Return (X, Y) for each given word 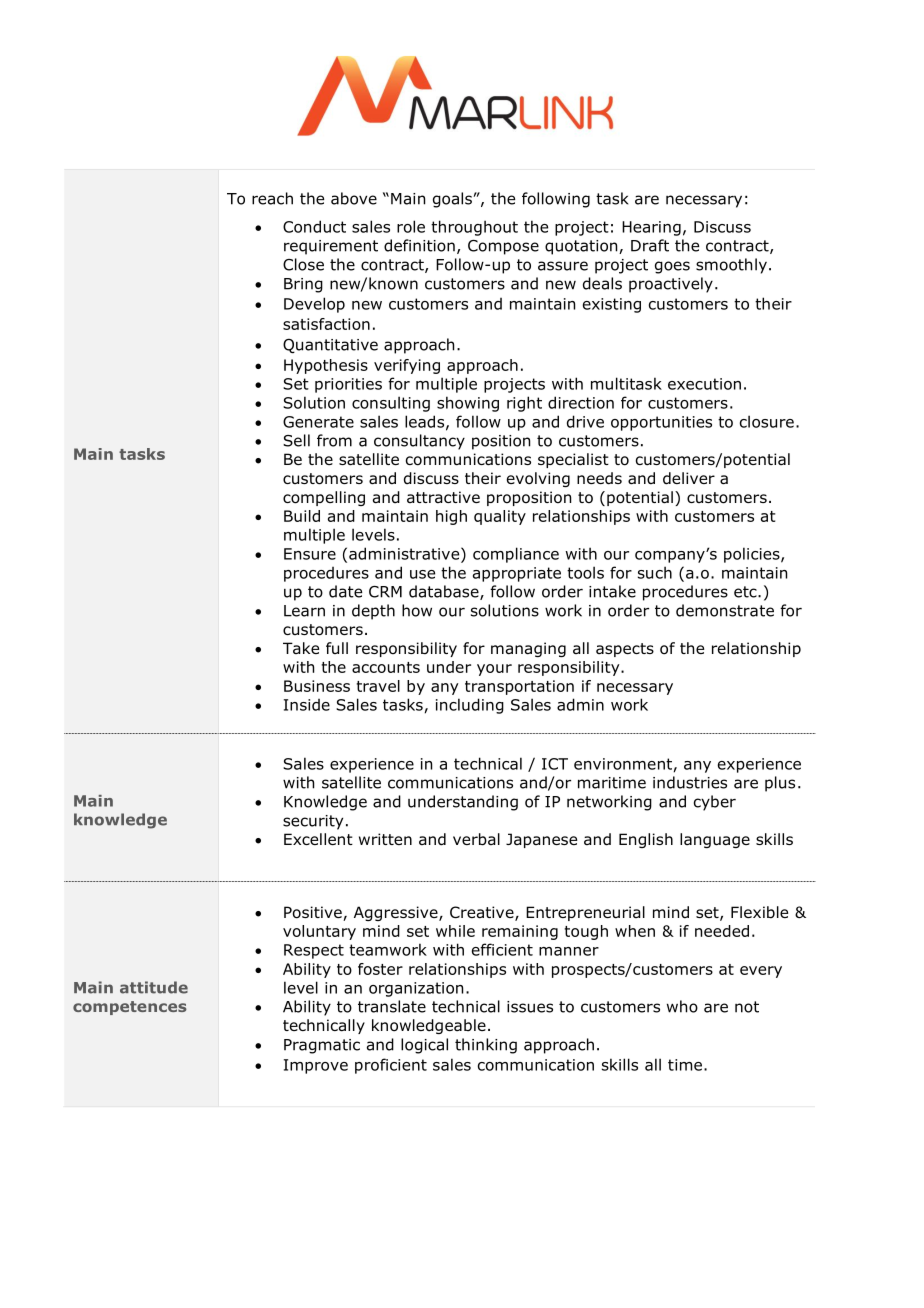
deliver (689, 478)
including (470, 706)
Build (302, 516)
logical (424, 1046)
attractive (443, 497)
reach (272, 198)
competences (130, 1008)
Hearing (651, 228)
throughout (474, 228)
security (313, 822)
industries (690, 782)
